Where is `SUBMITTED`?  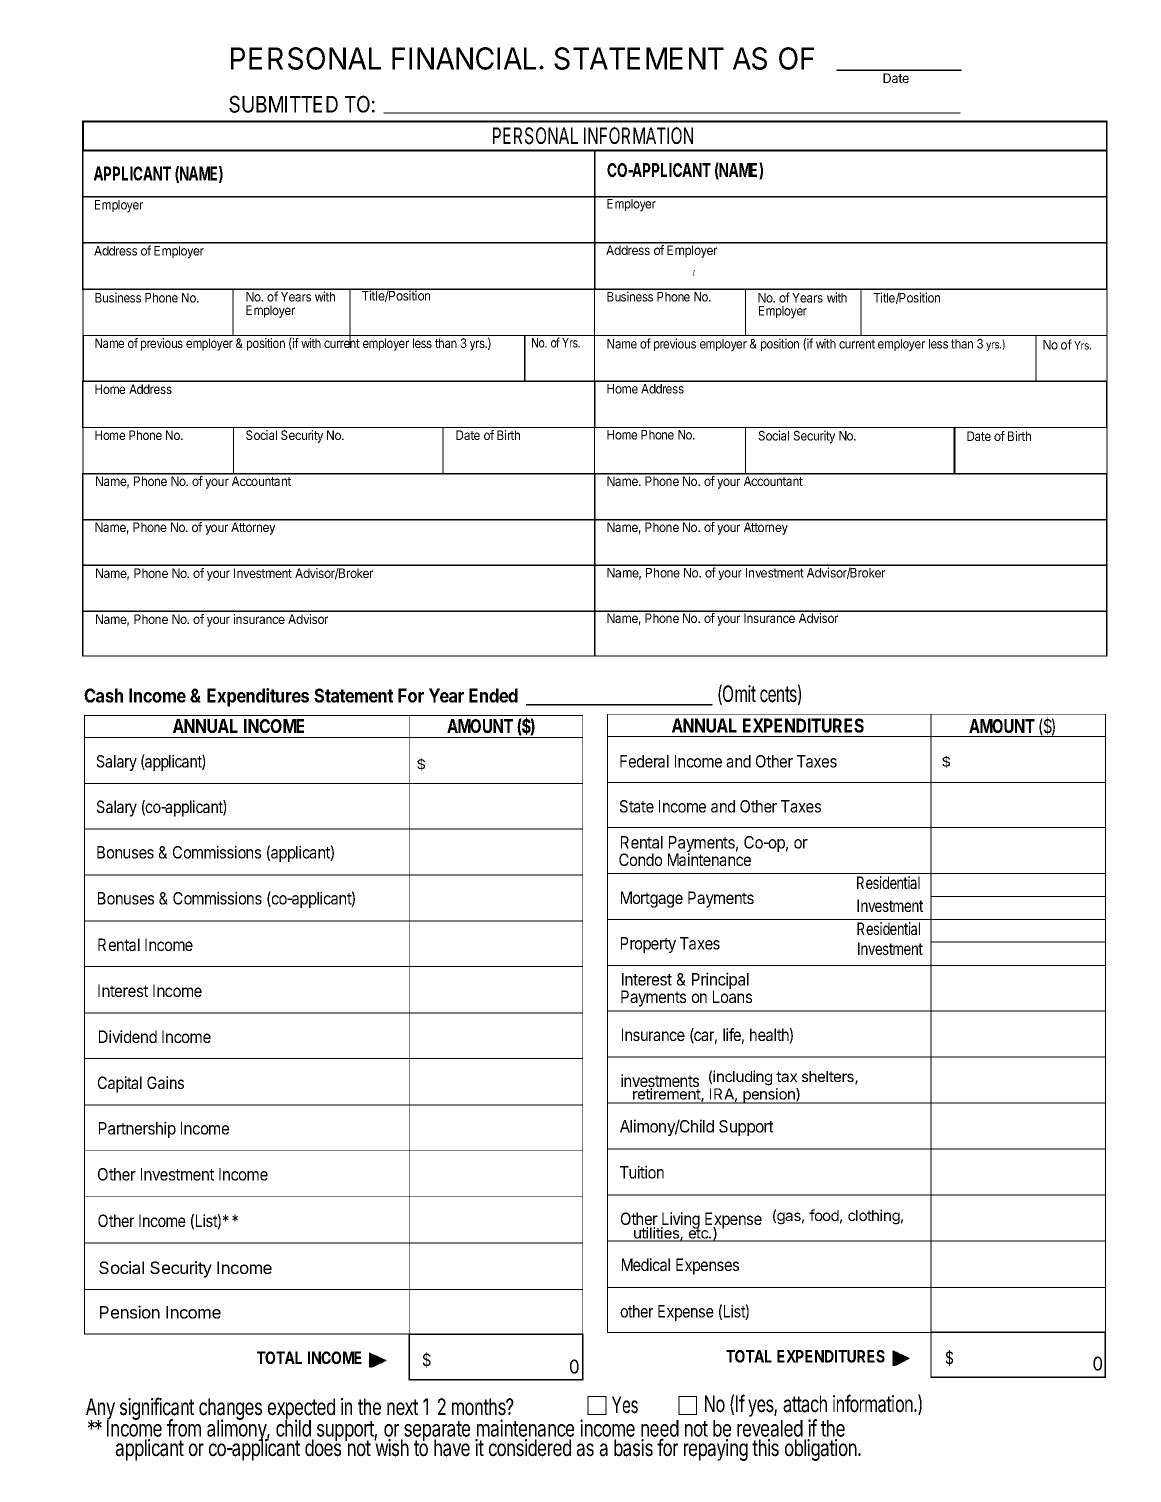 SUBMITTED is located at coordinates (283, 104).
